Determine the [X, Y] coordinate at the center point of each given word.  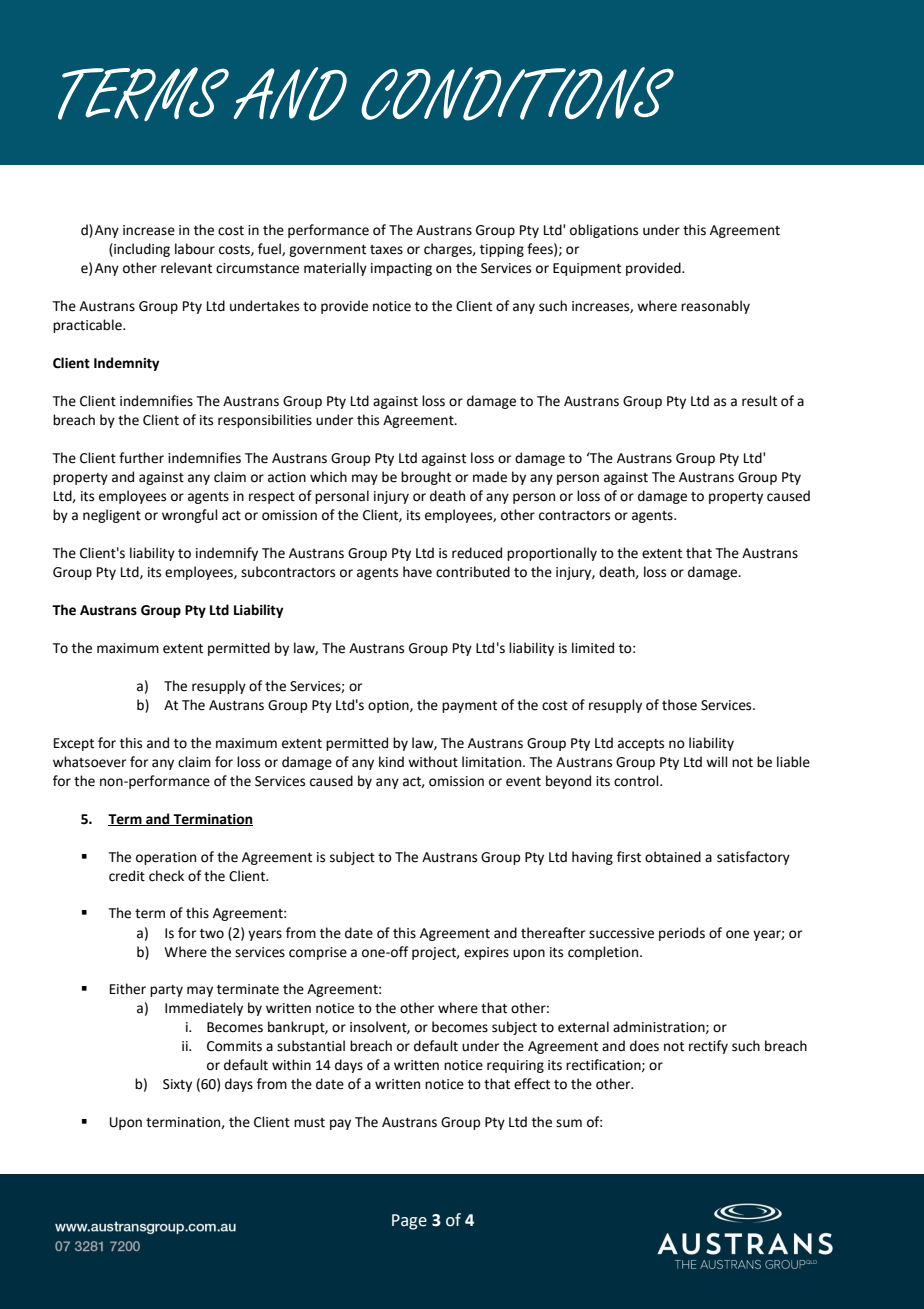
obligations [604, 231]
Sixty [177, 1085]
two [212, 934]
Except [74, 744]
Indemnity [126, 364]
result [759, 401]
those [679, 705]
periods [682, 934]
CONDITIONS [517, 94]
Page [409, 1222]
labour [195, 249]
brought [426, 478]
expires [486, 953]
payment [469, 707]
